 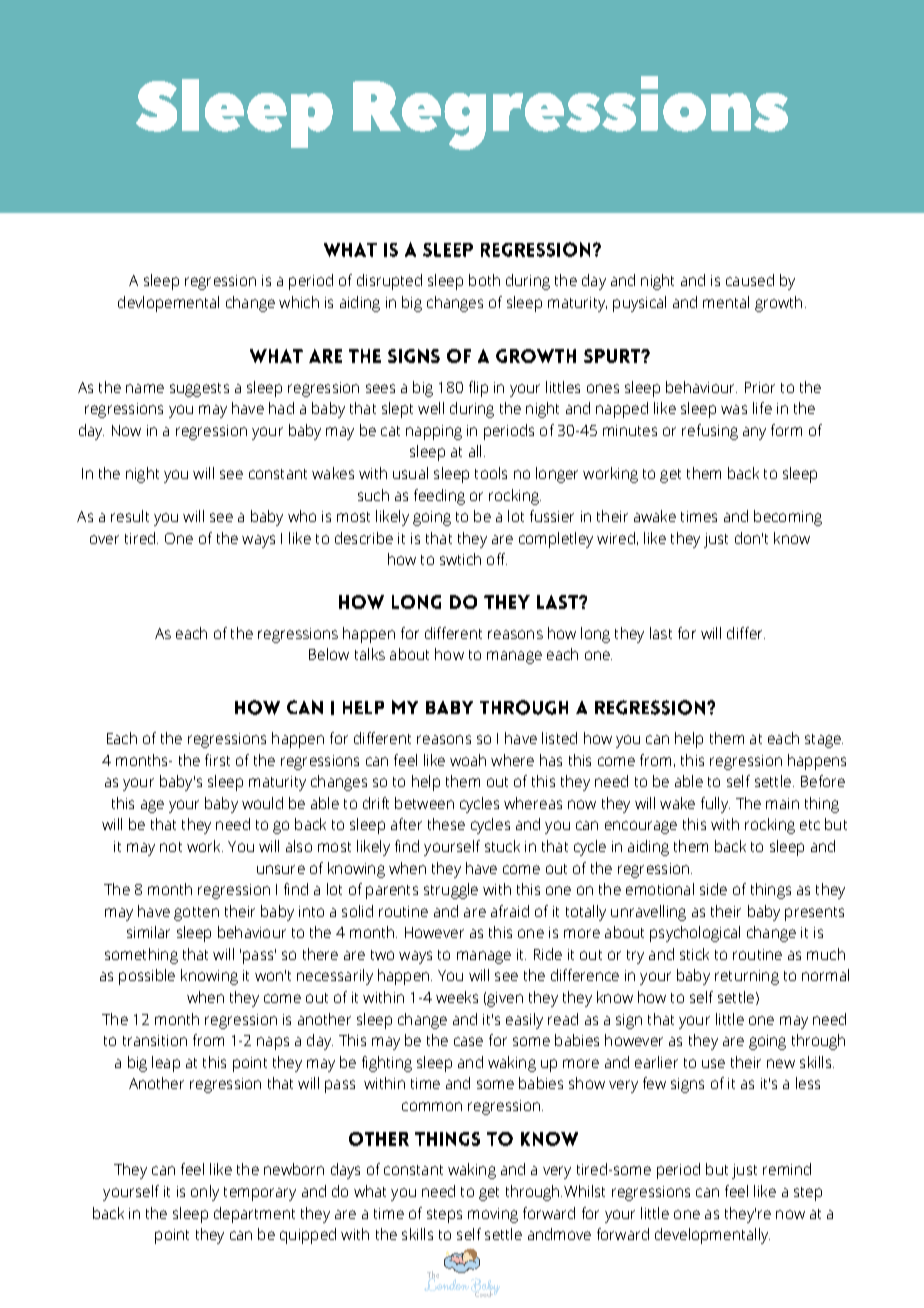 I want to click on first, so click(x=217, y=760).
